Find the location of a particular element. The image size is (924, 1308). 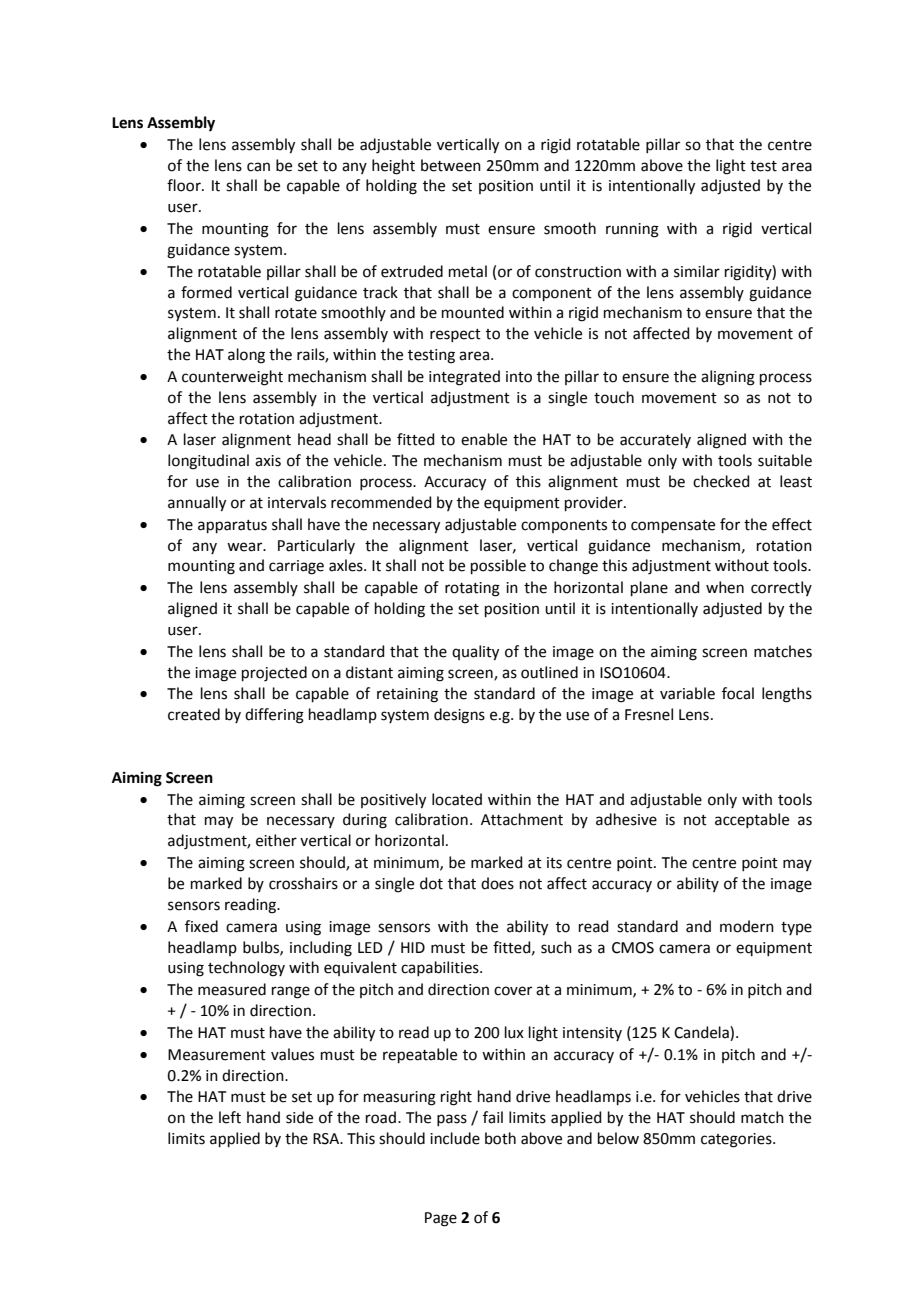

both is located at coordinates (500, 1138).
